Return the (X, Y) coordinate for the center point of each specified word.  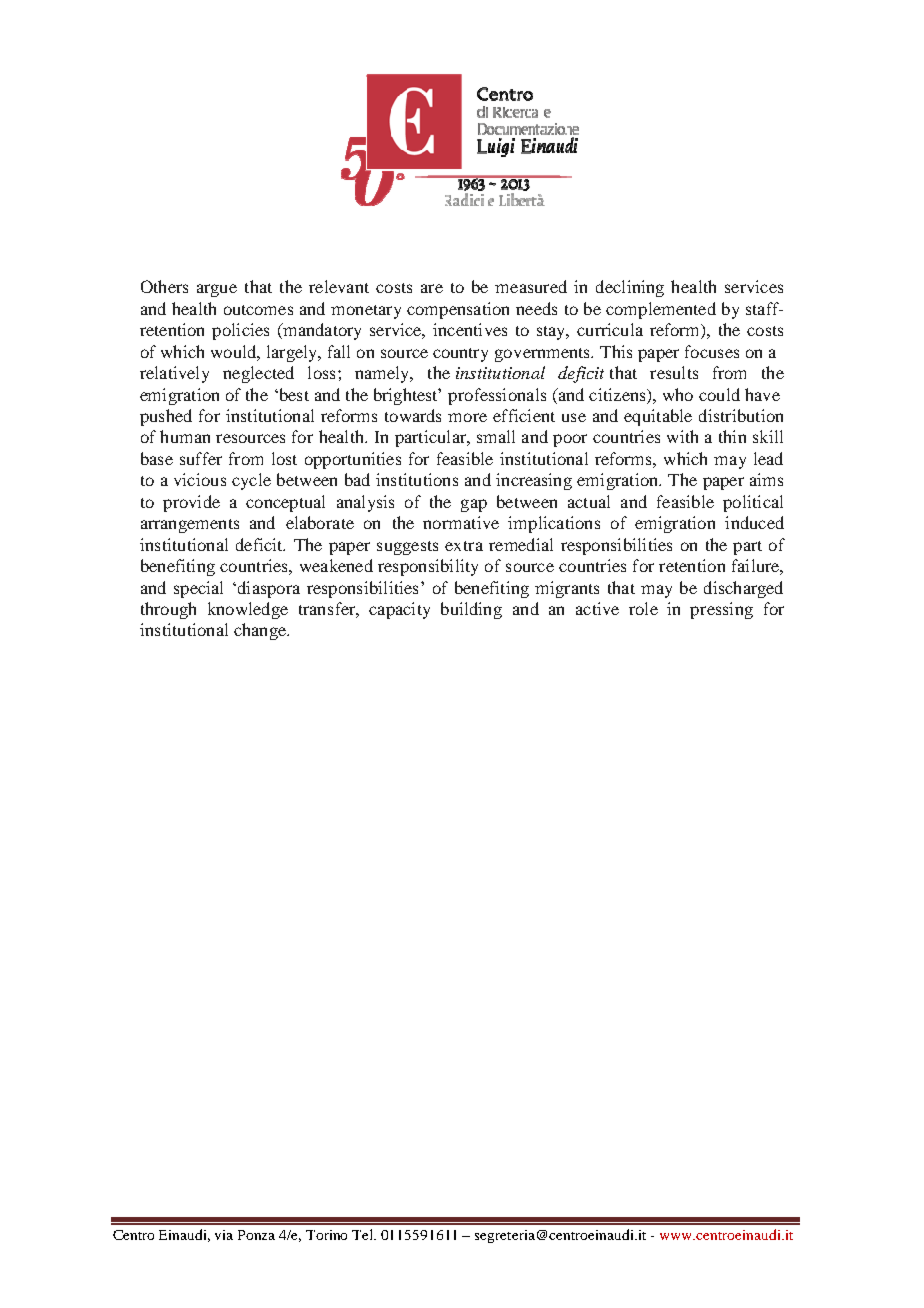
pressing (721, 610)
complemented (661, 310)
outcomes (258, 310)
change (261, 631)
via (224, 1235)
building (471, 610)
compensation (458, 310)
